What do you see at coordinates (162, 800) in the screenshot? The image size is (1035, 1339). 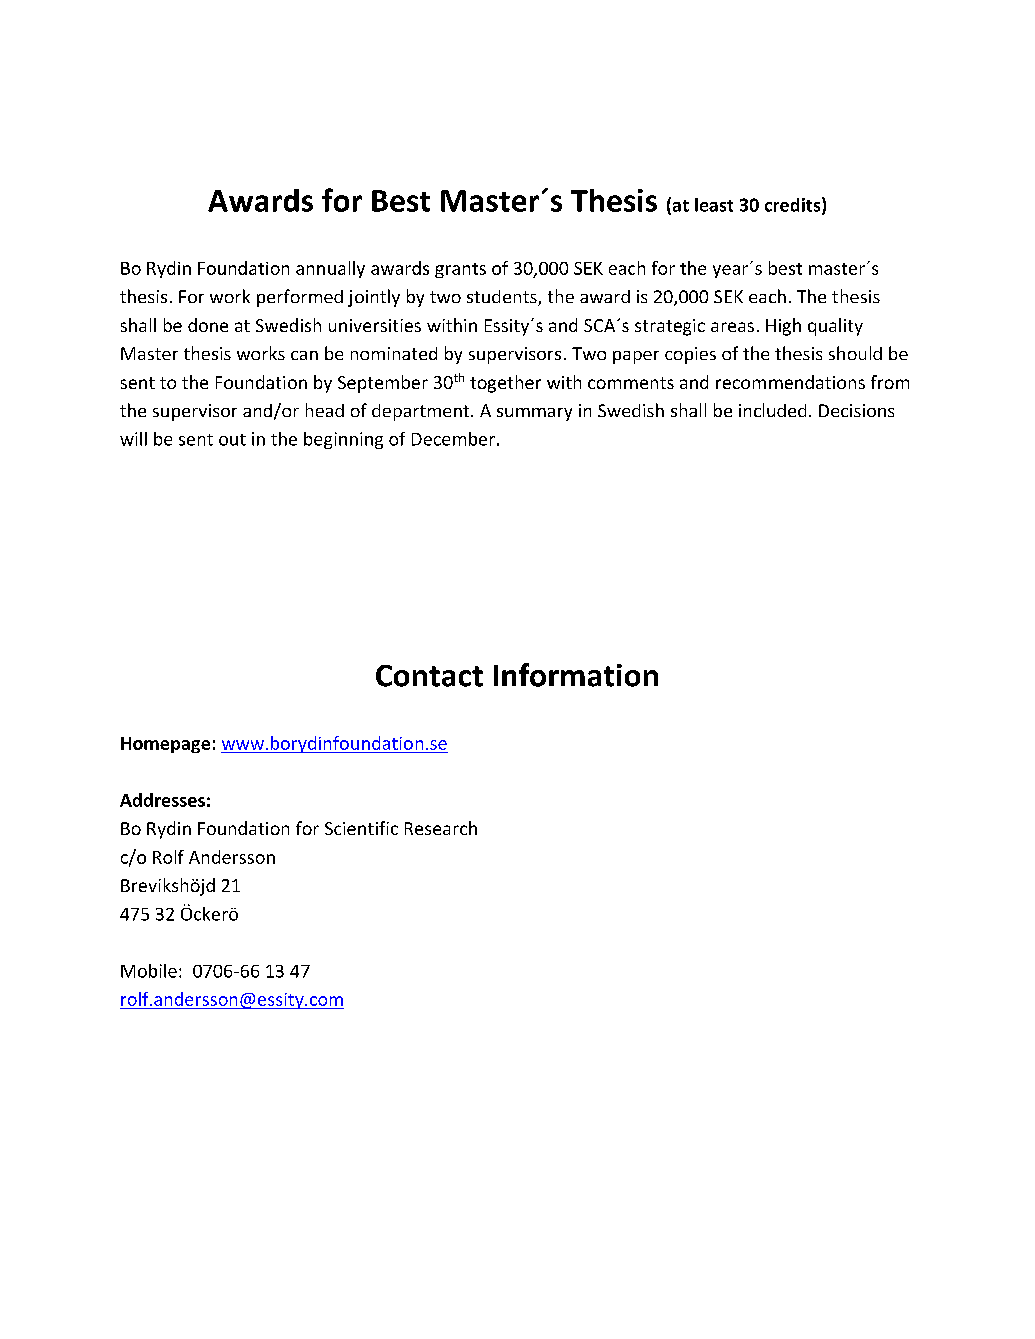 I see `Addresses` at bounding box center [162, 800].
